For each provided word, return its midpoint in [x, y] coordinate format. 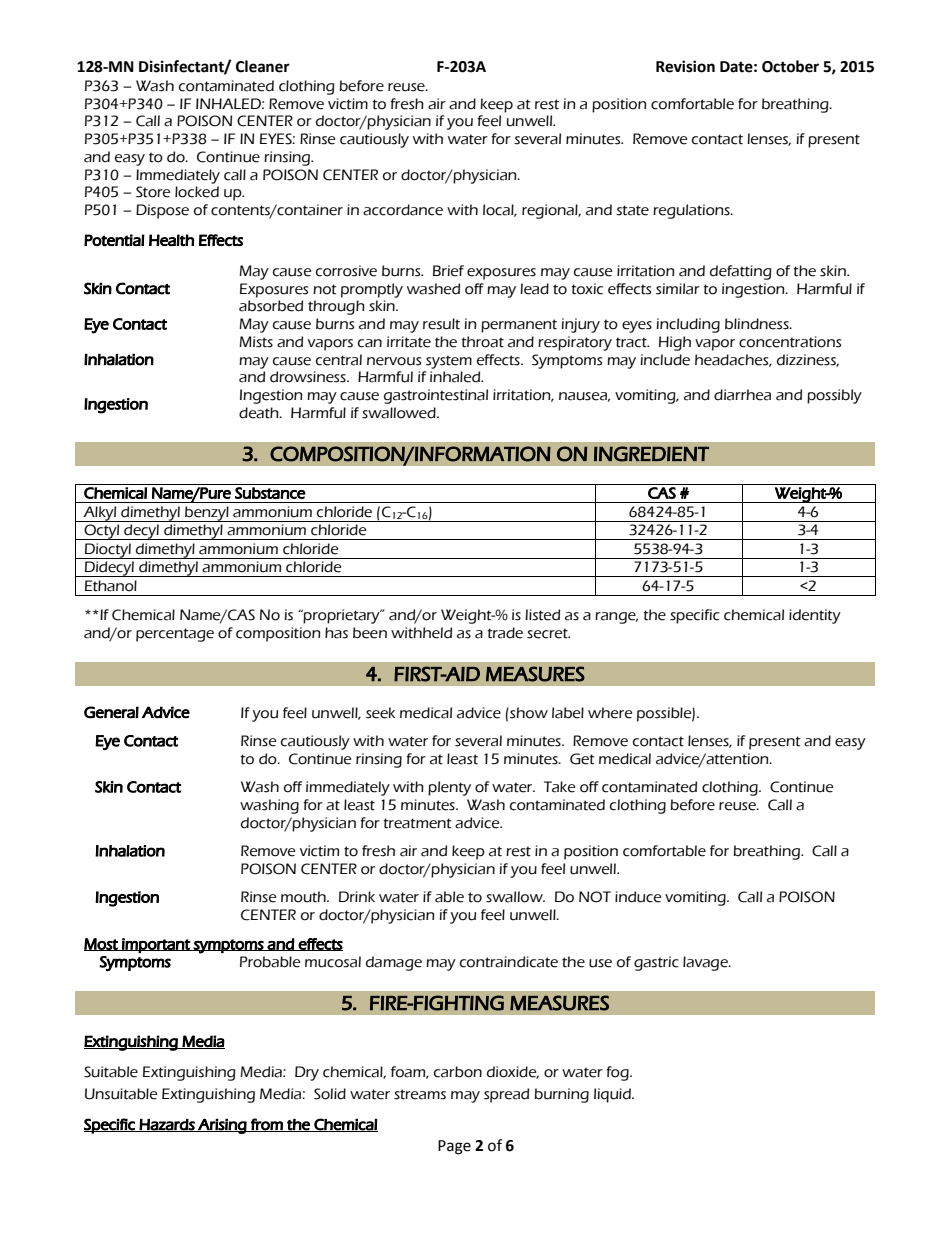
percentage [175, 635]
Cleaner [263, 66]
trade [505, 633]
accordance [403, 210]
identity [815, 616]
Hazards [167, 1125]
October [790, 66]
